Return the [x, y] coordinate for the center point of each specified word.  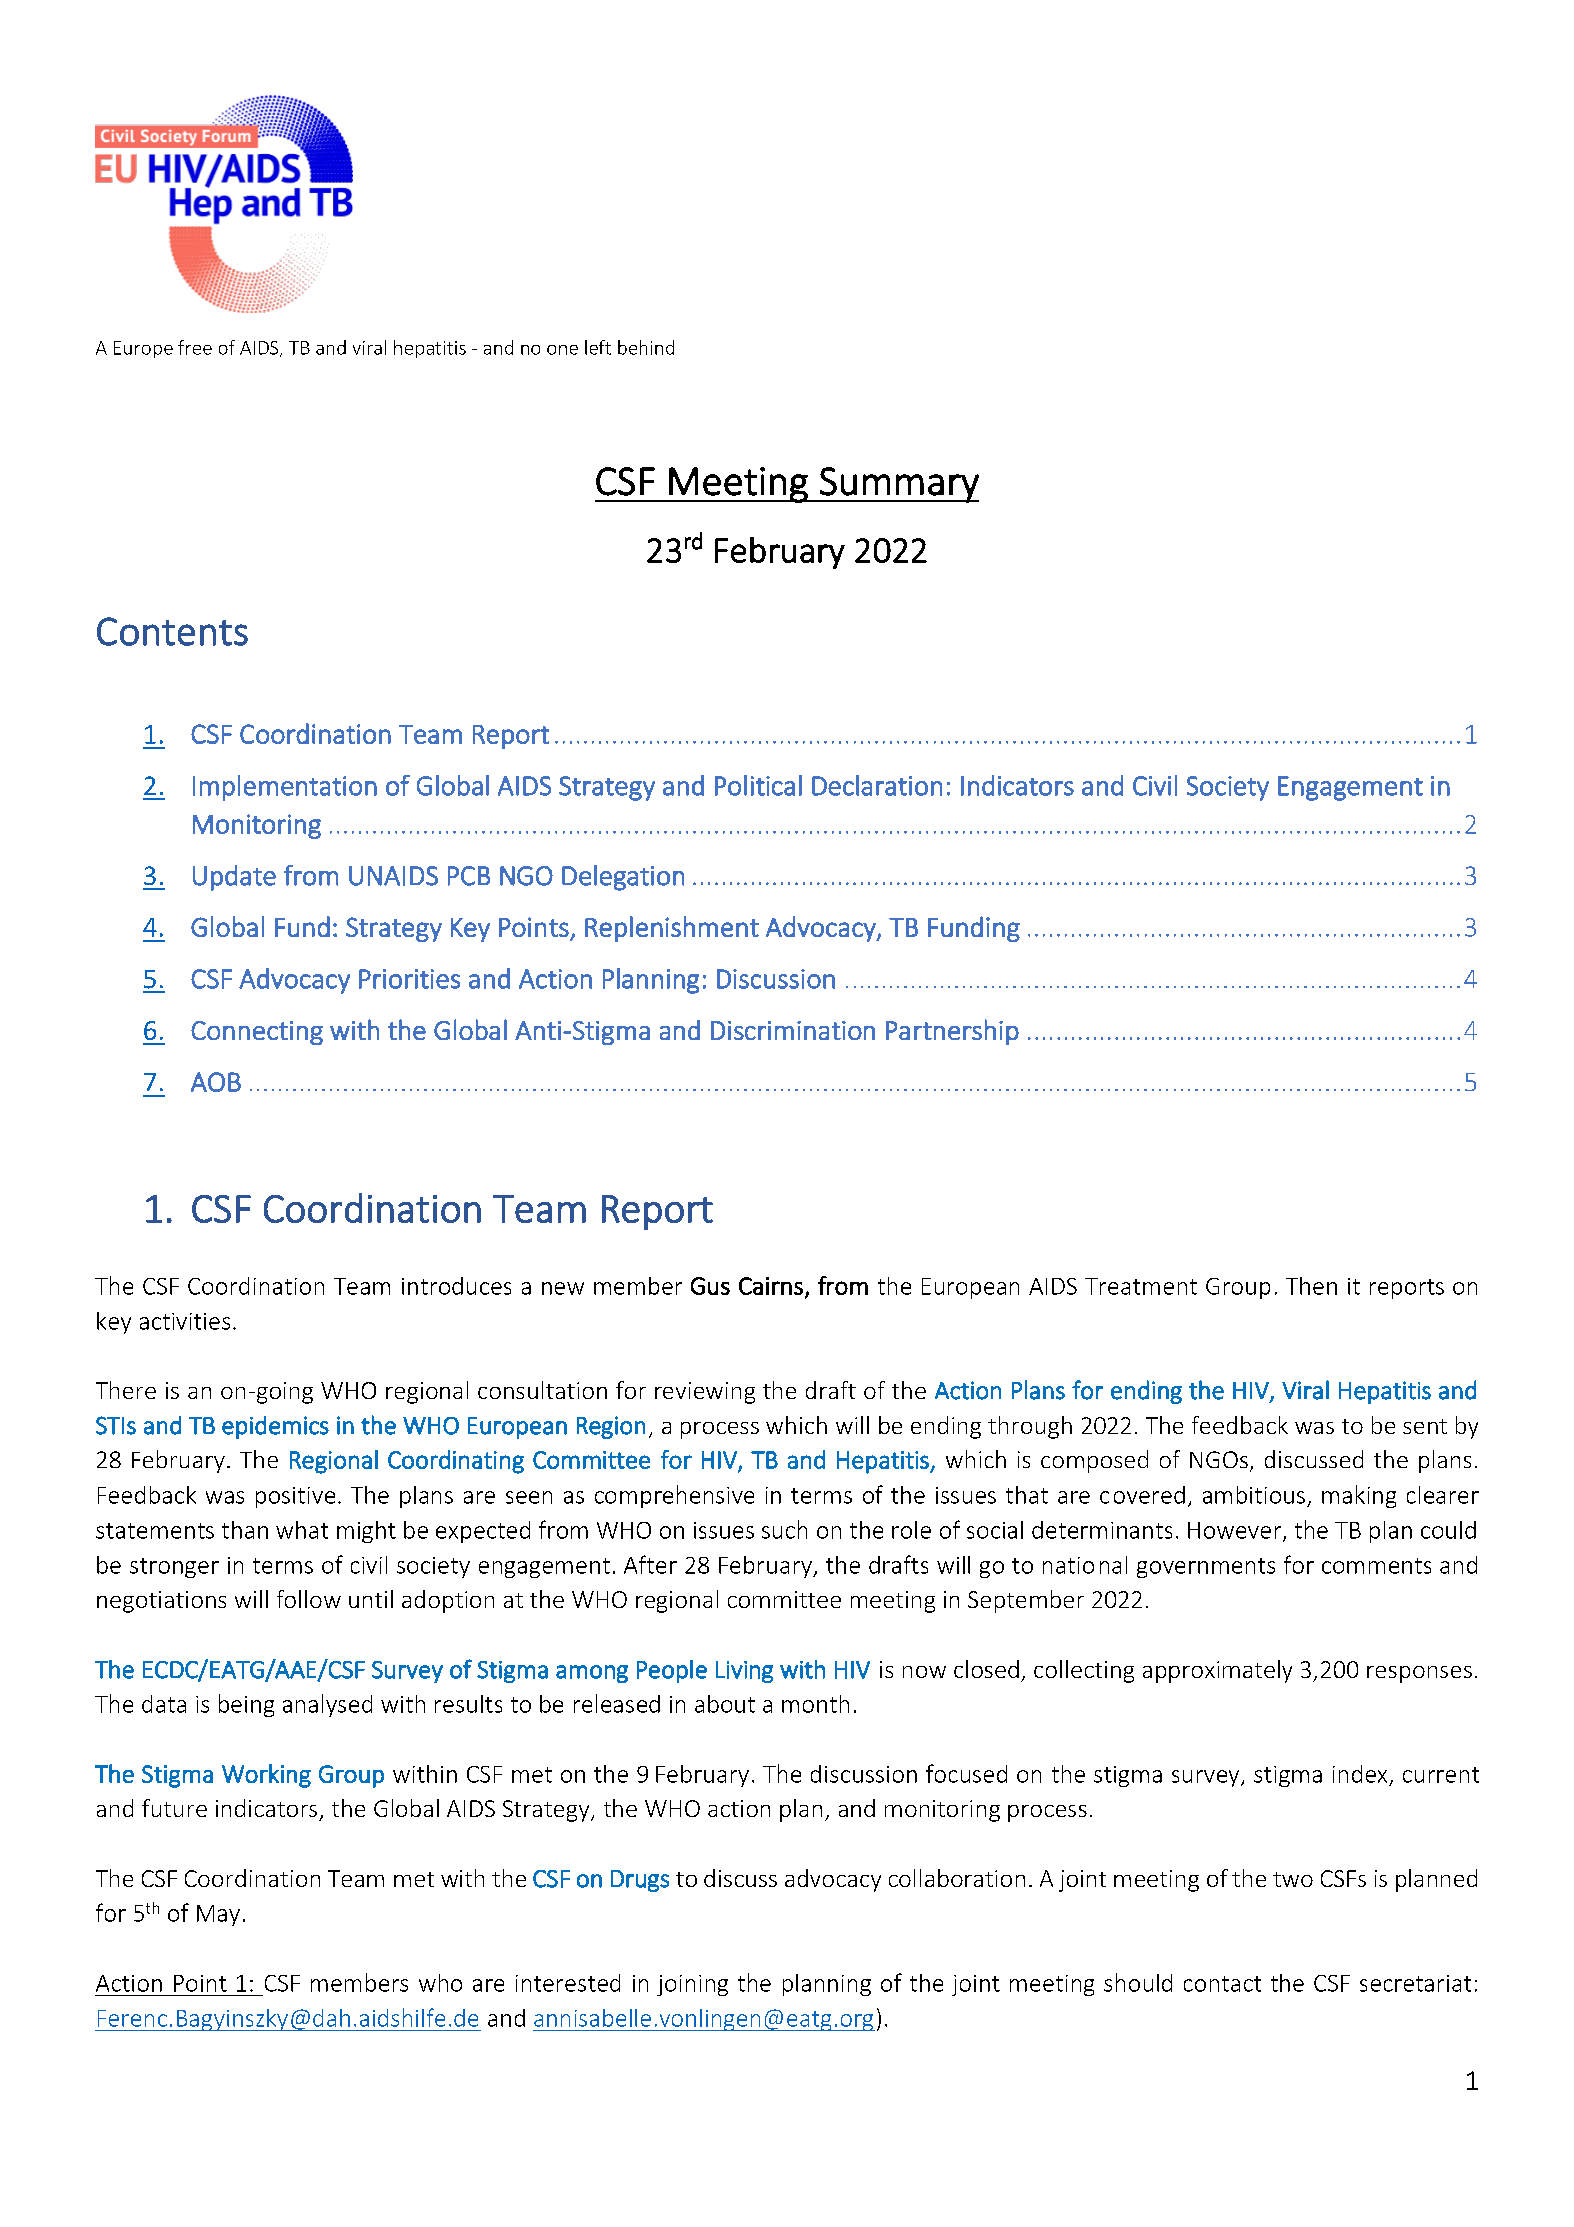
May [218, 1915]
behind [646, 347]
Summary [898, 485]
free [195, 347]
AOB [216, 1082]
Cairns [771, 1286]
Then [1311, 1286]
